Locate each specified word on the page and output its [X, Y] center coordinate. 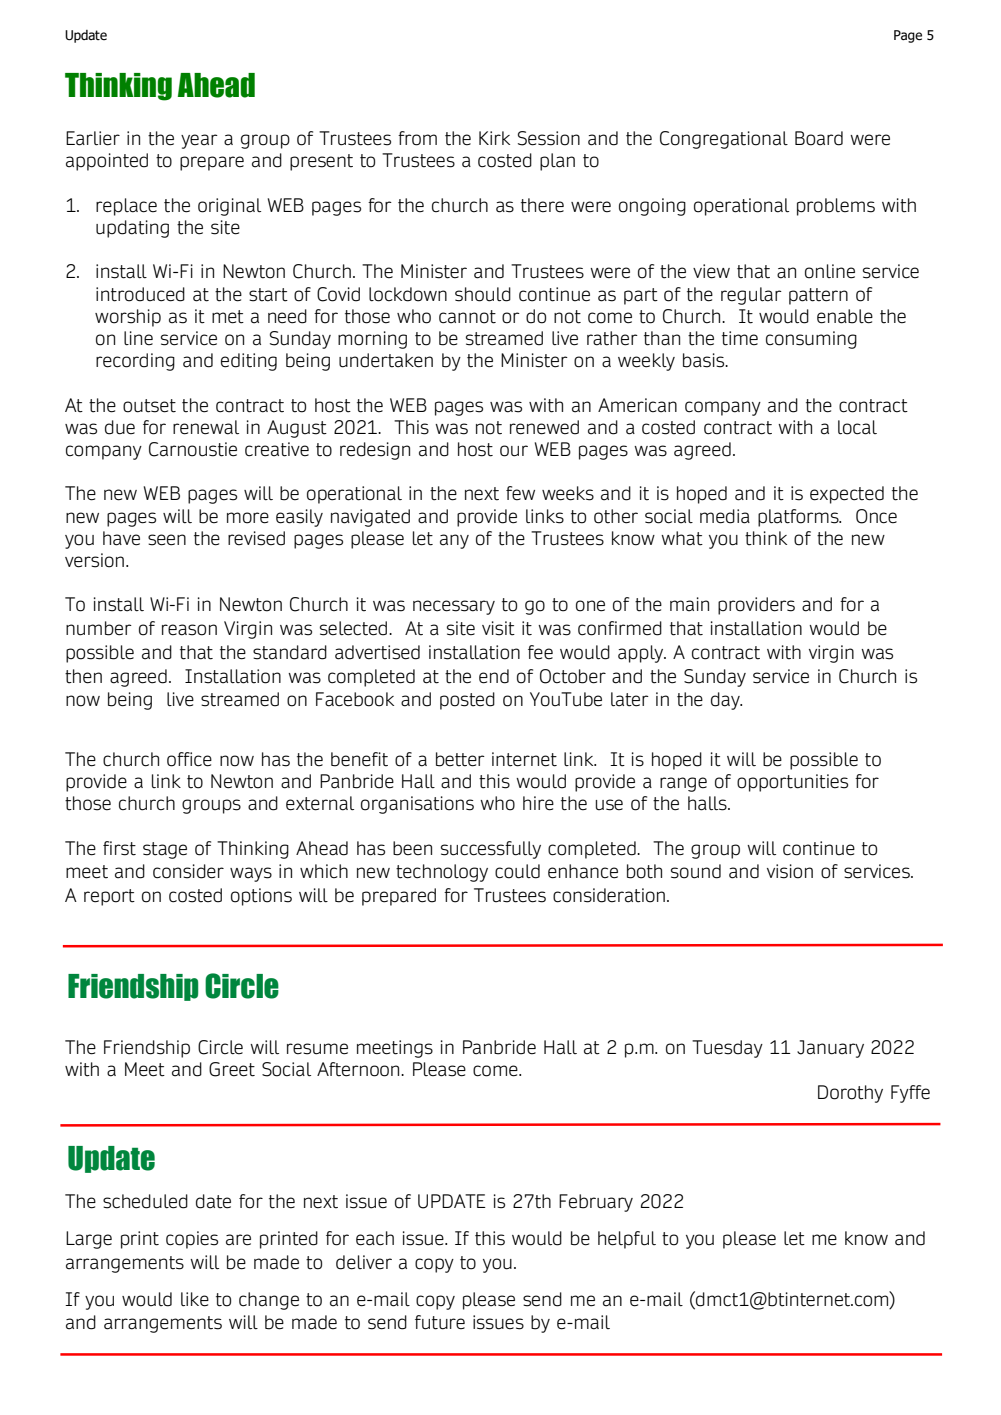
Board [819, 138]
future [440, 1322]
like [195, 1299]
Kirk [494, 138]
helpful [627, 1240]
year [199, 141]
